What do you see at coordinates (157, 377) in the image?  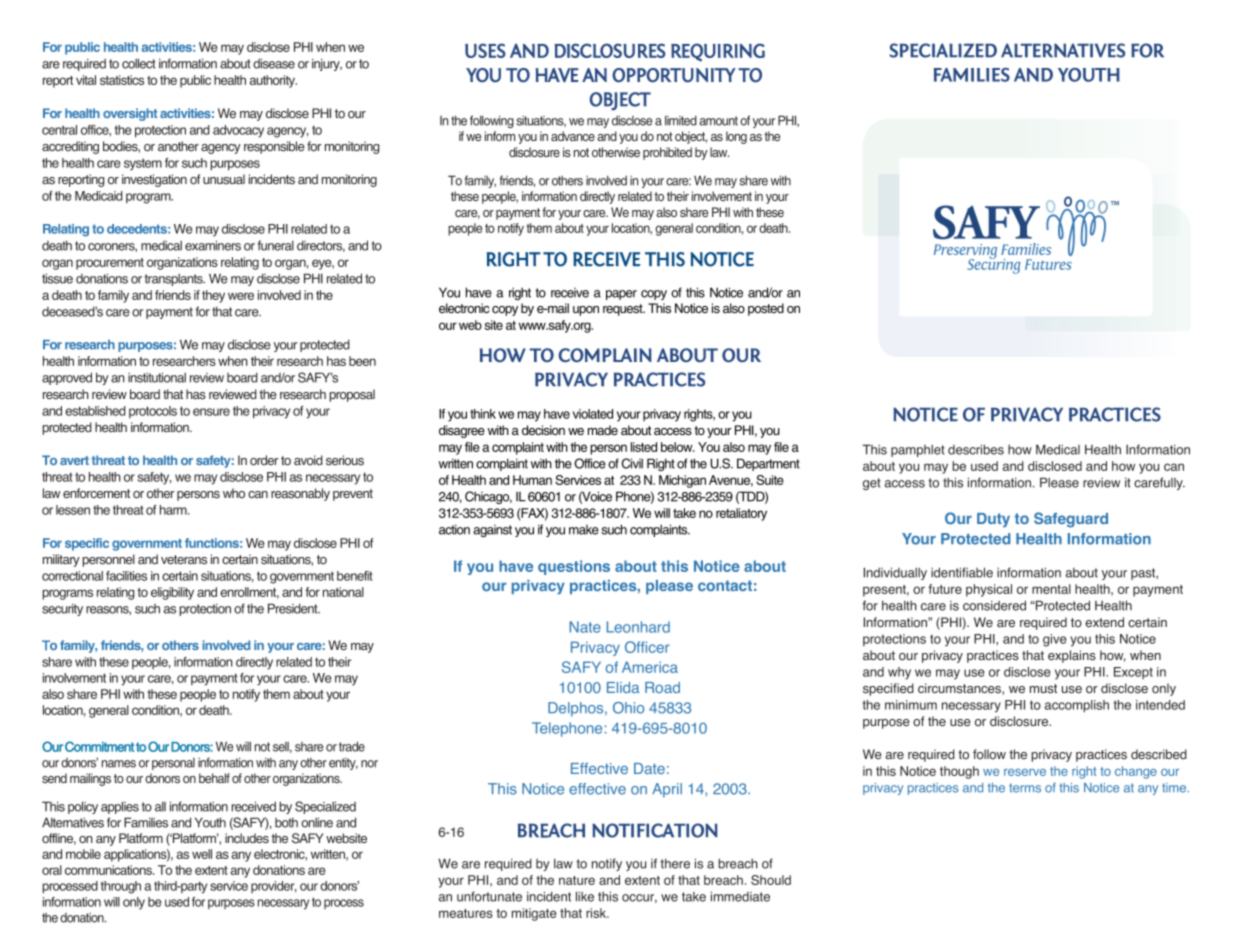 I see `institutional` at bounding box center [157, 377].
